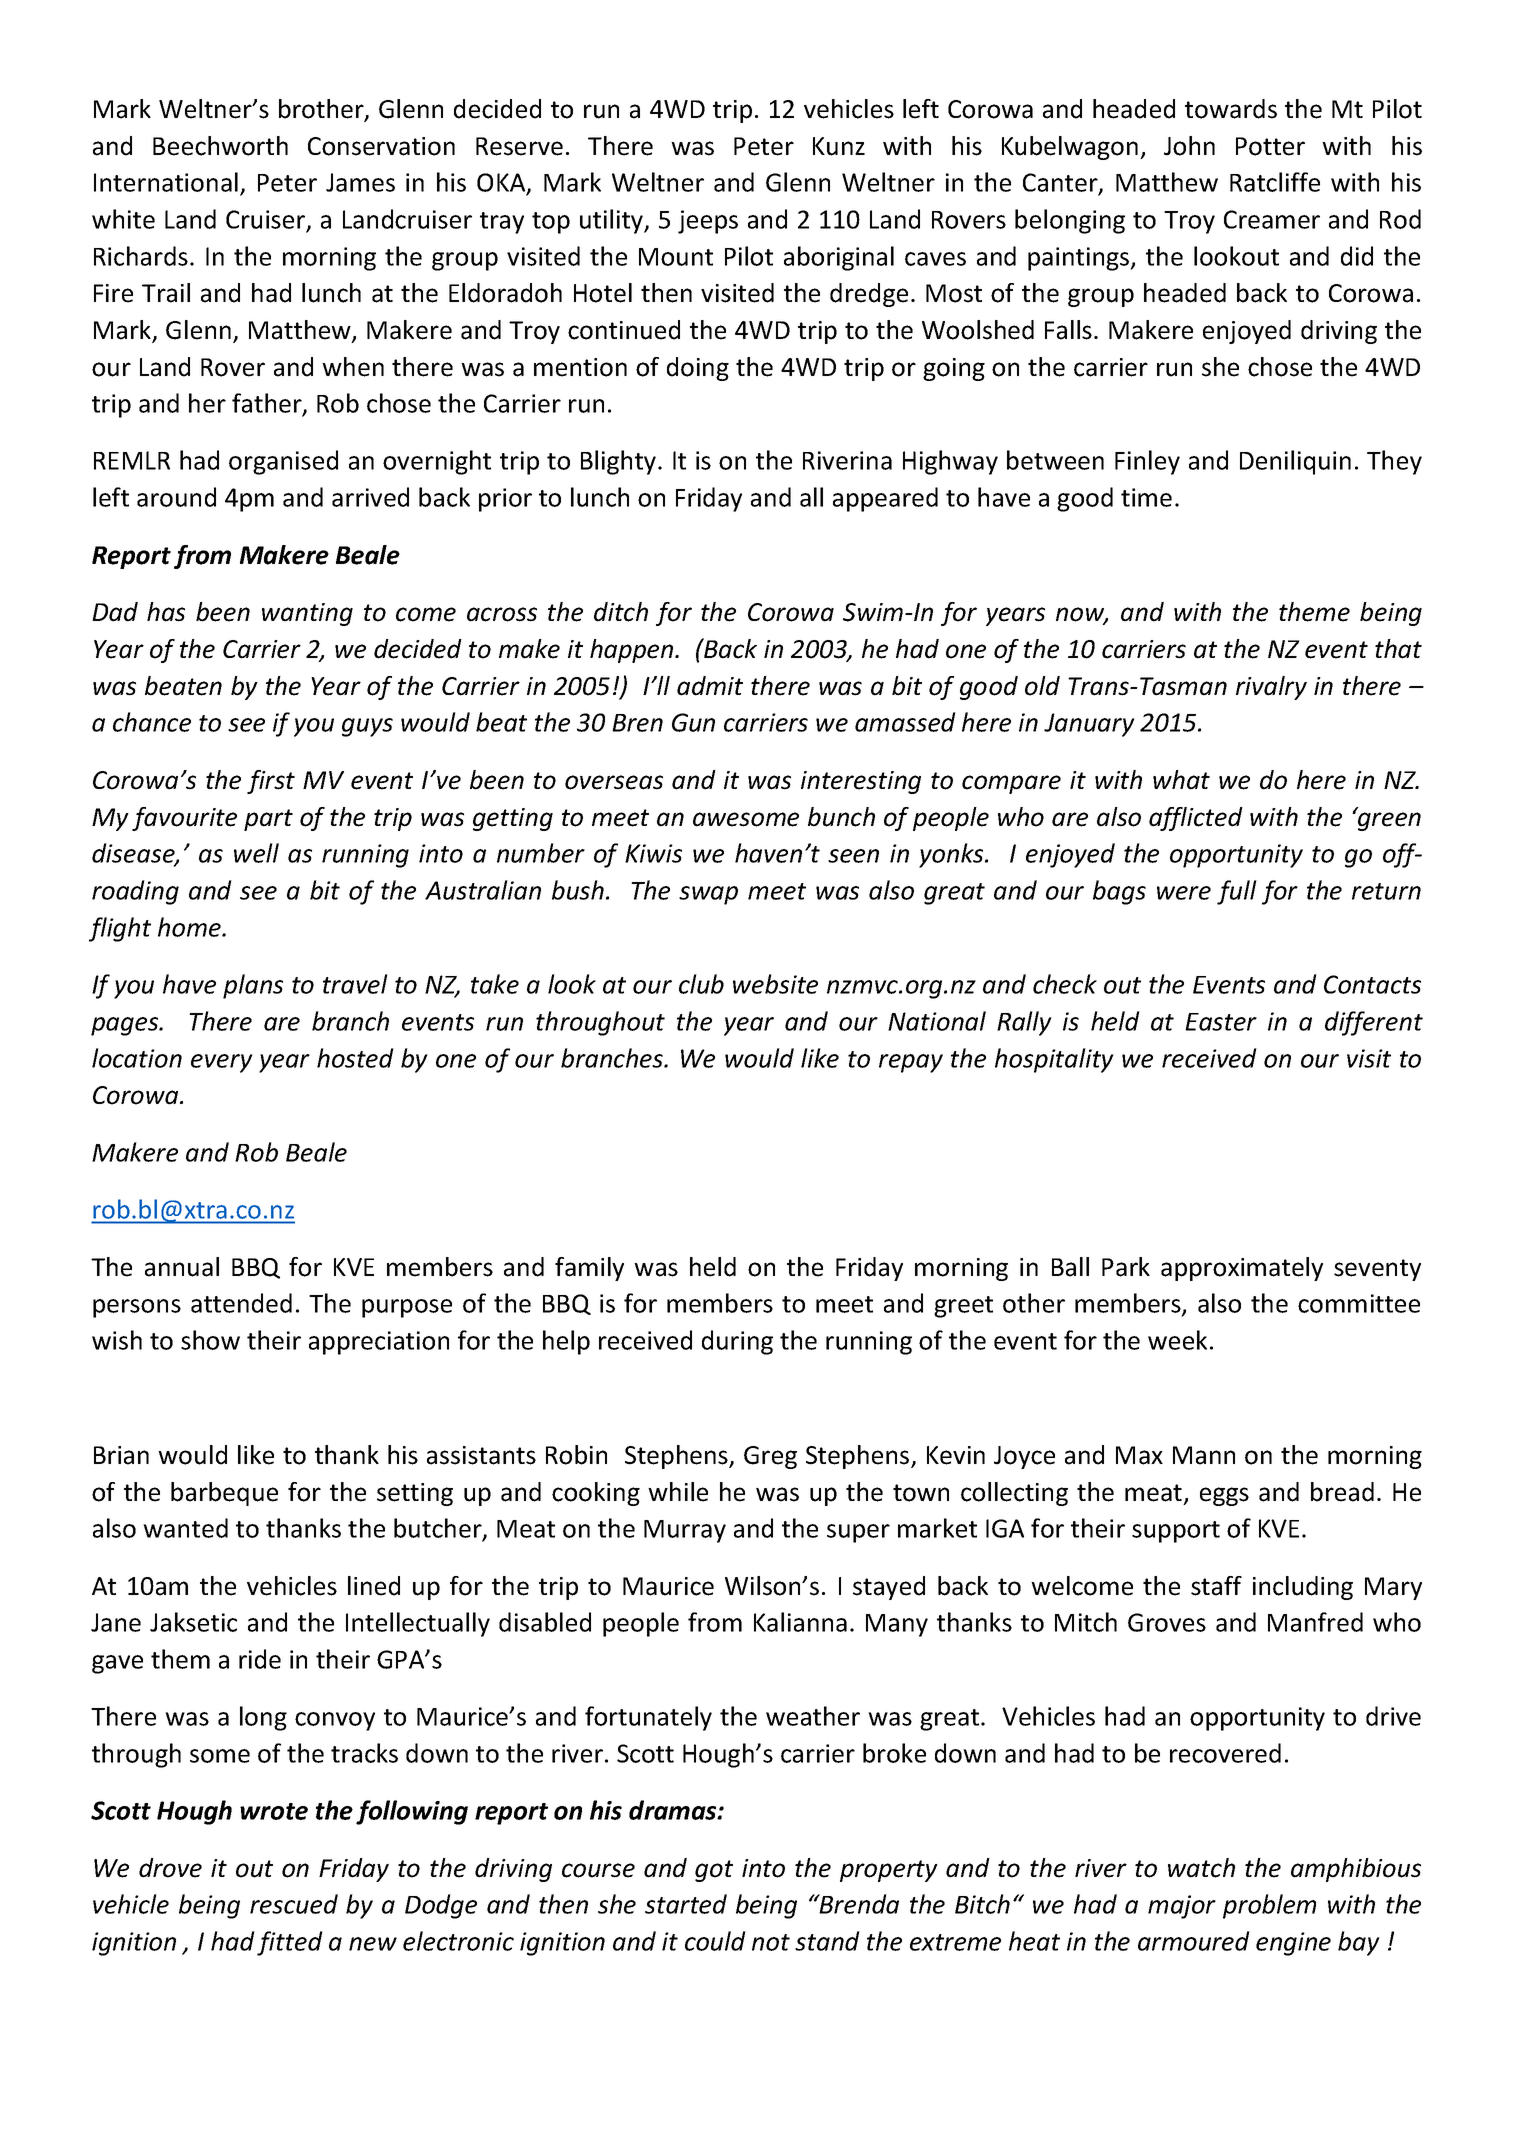 The height and width of the document is (2141, 1514). I want to click on website, so click(775, 984).
